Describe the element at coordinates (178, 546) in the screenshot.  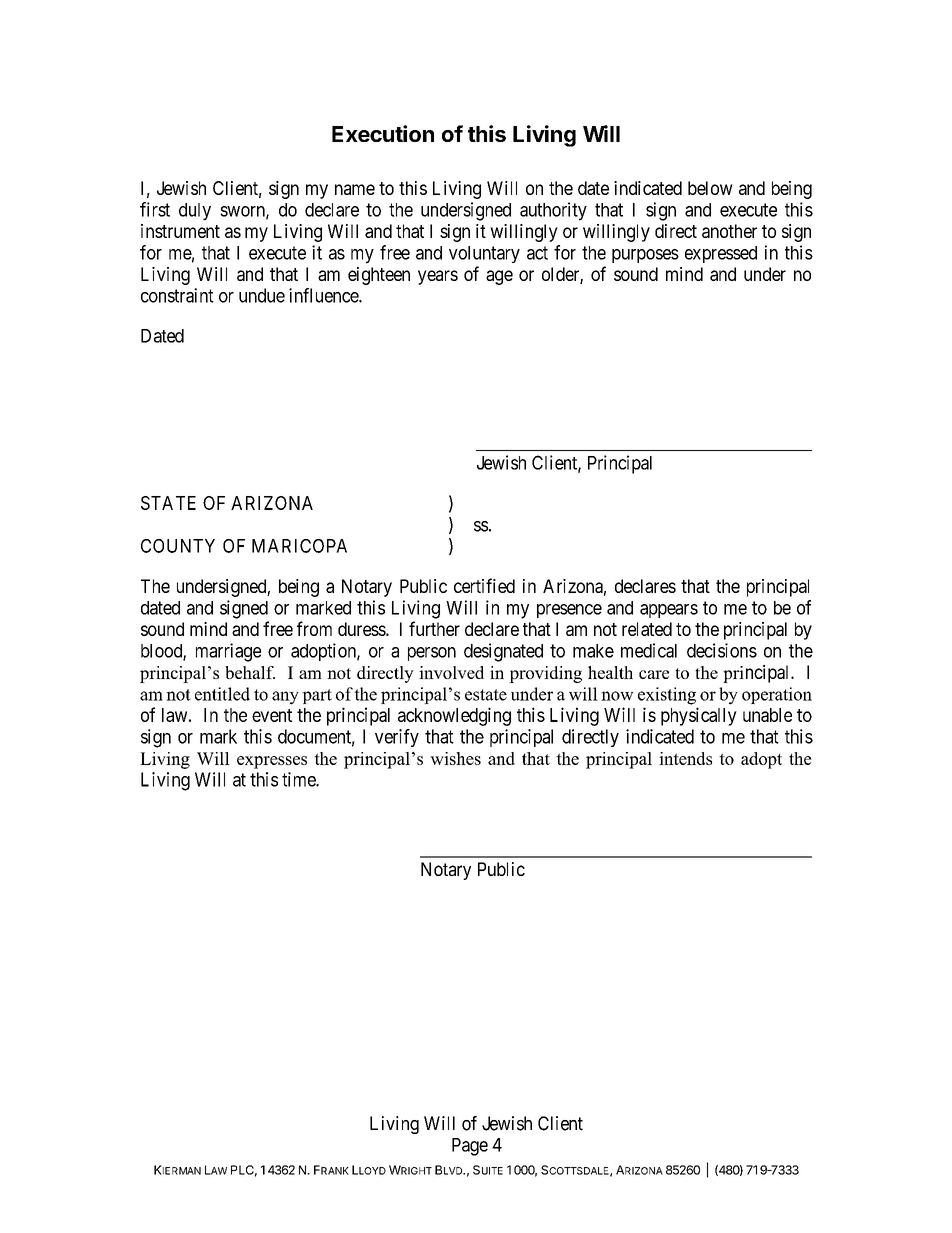
I see `COUNTY` at that location.
